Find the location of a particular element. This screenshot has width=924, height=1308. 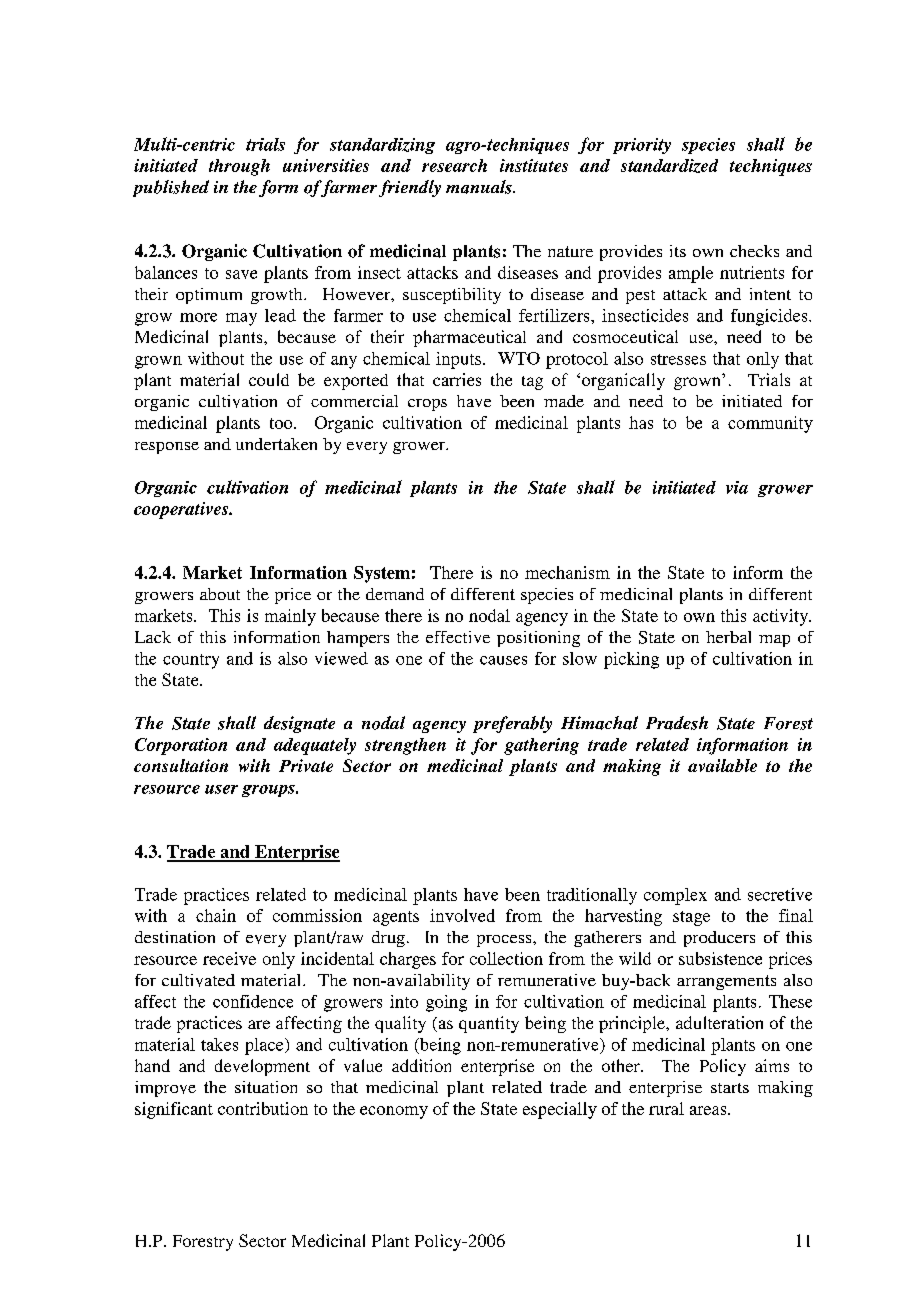

manuals is located at coordinates (480, 187).
